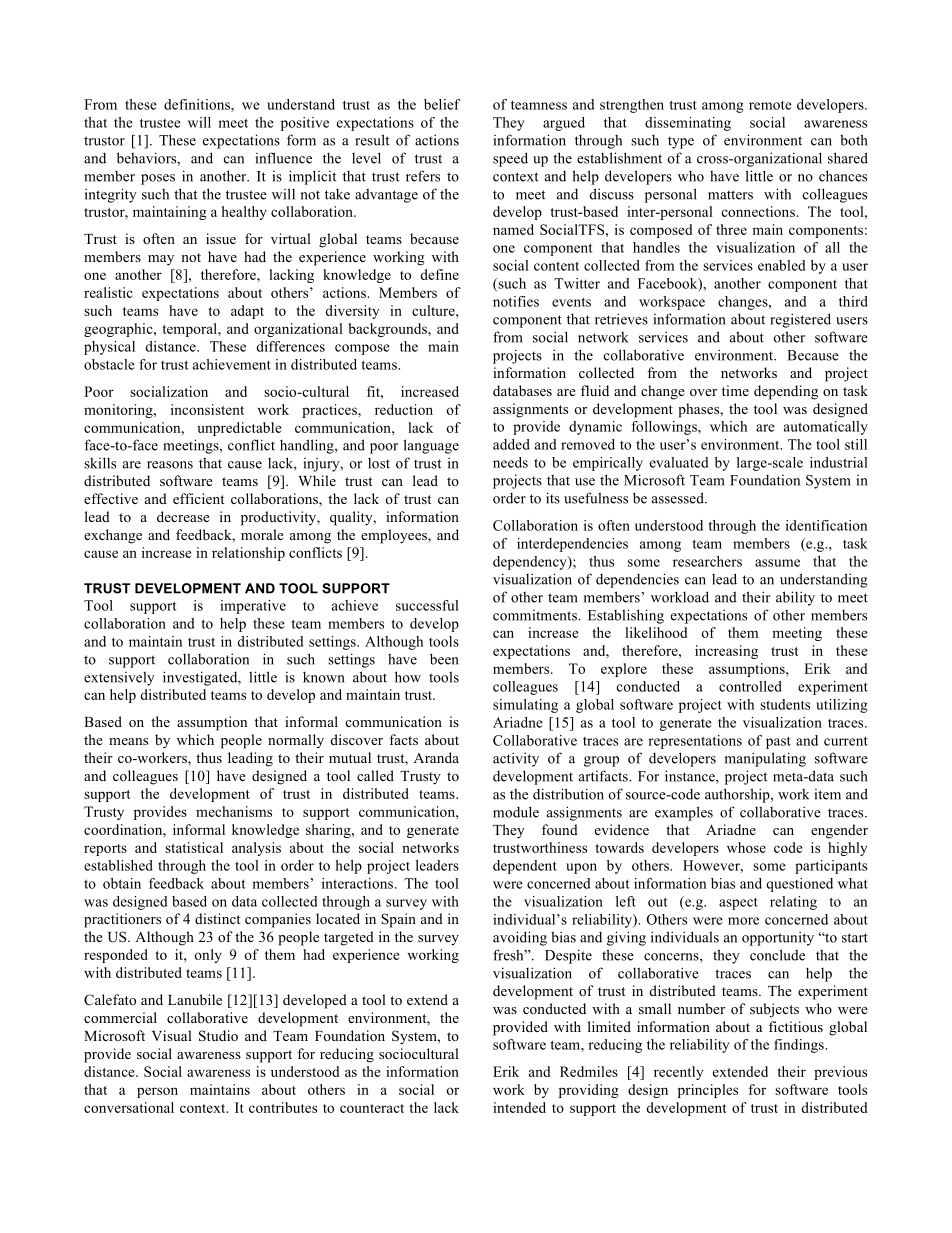 This screenshot has height=1233, width=952. What do you see at coordinates (218, 1036) in the screenshot?
I see `Studio` at bounding box center [218, 1036].
